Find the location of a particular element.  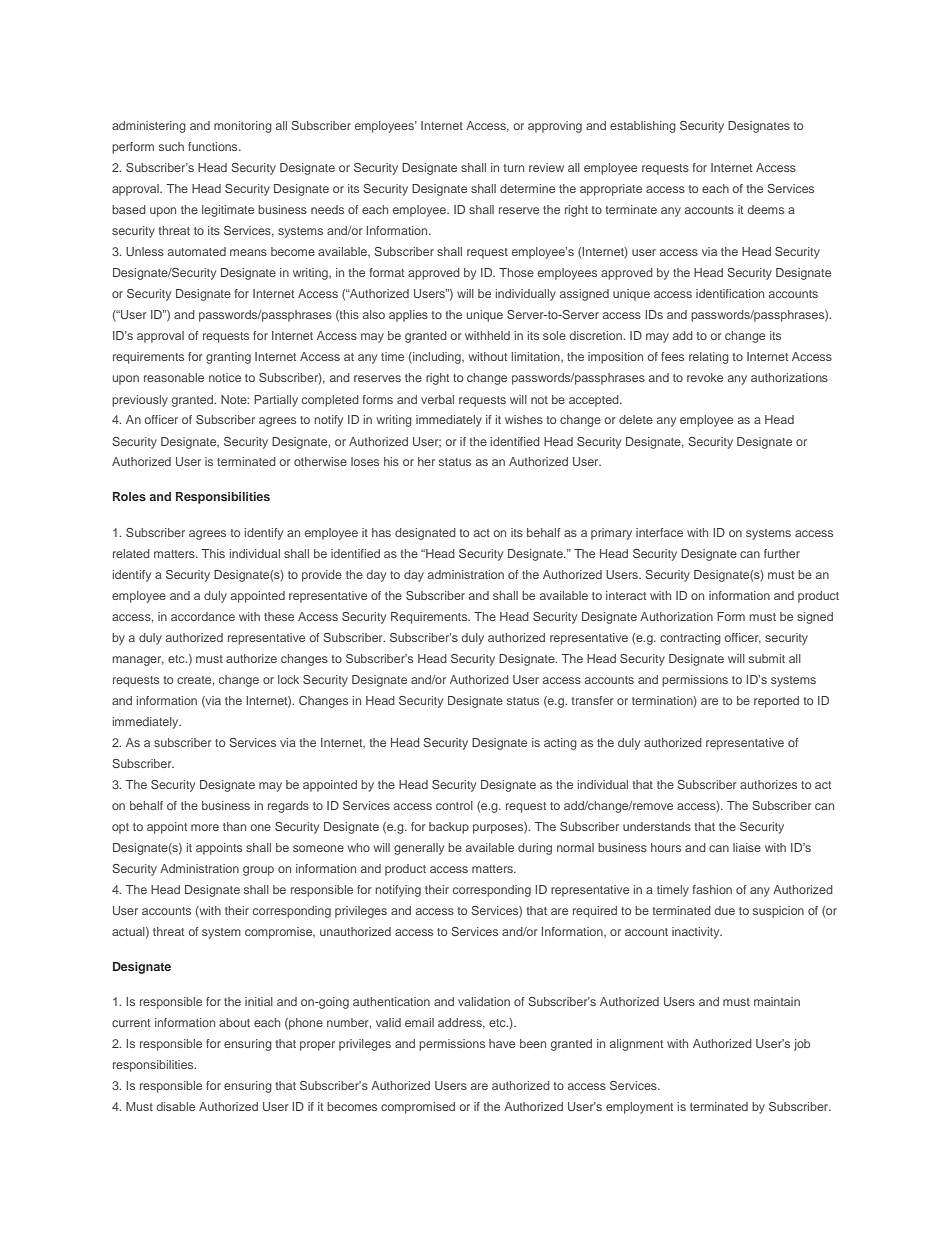

granting is located at coordinates (228, 358).
